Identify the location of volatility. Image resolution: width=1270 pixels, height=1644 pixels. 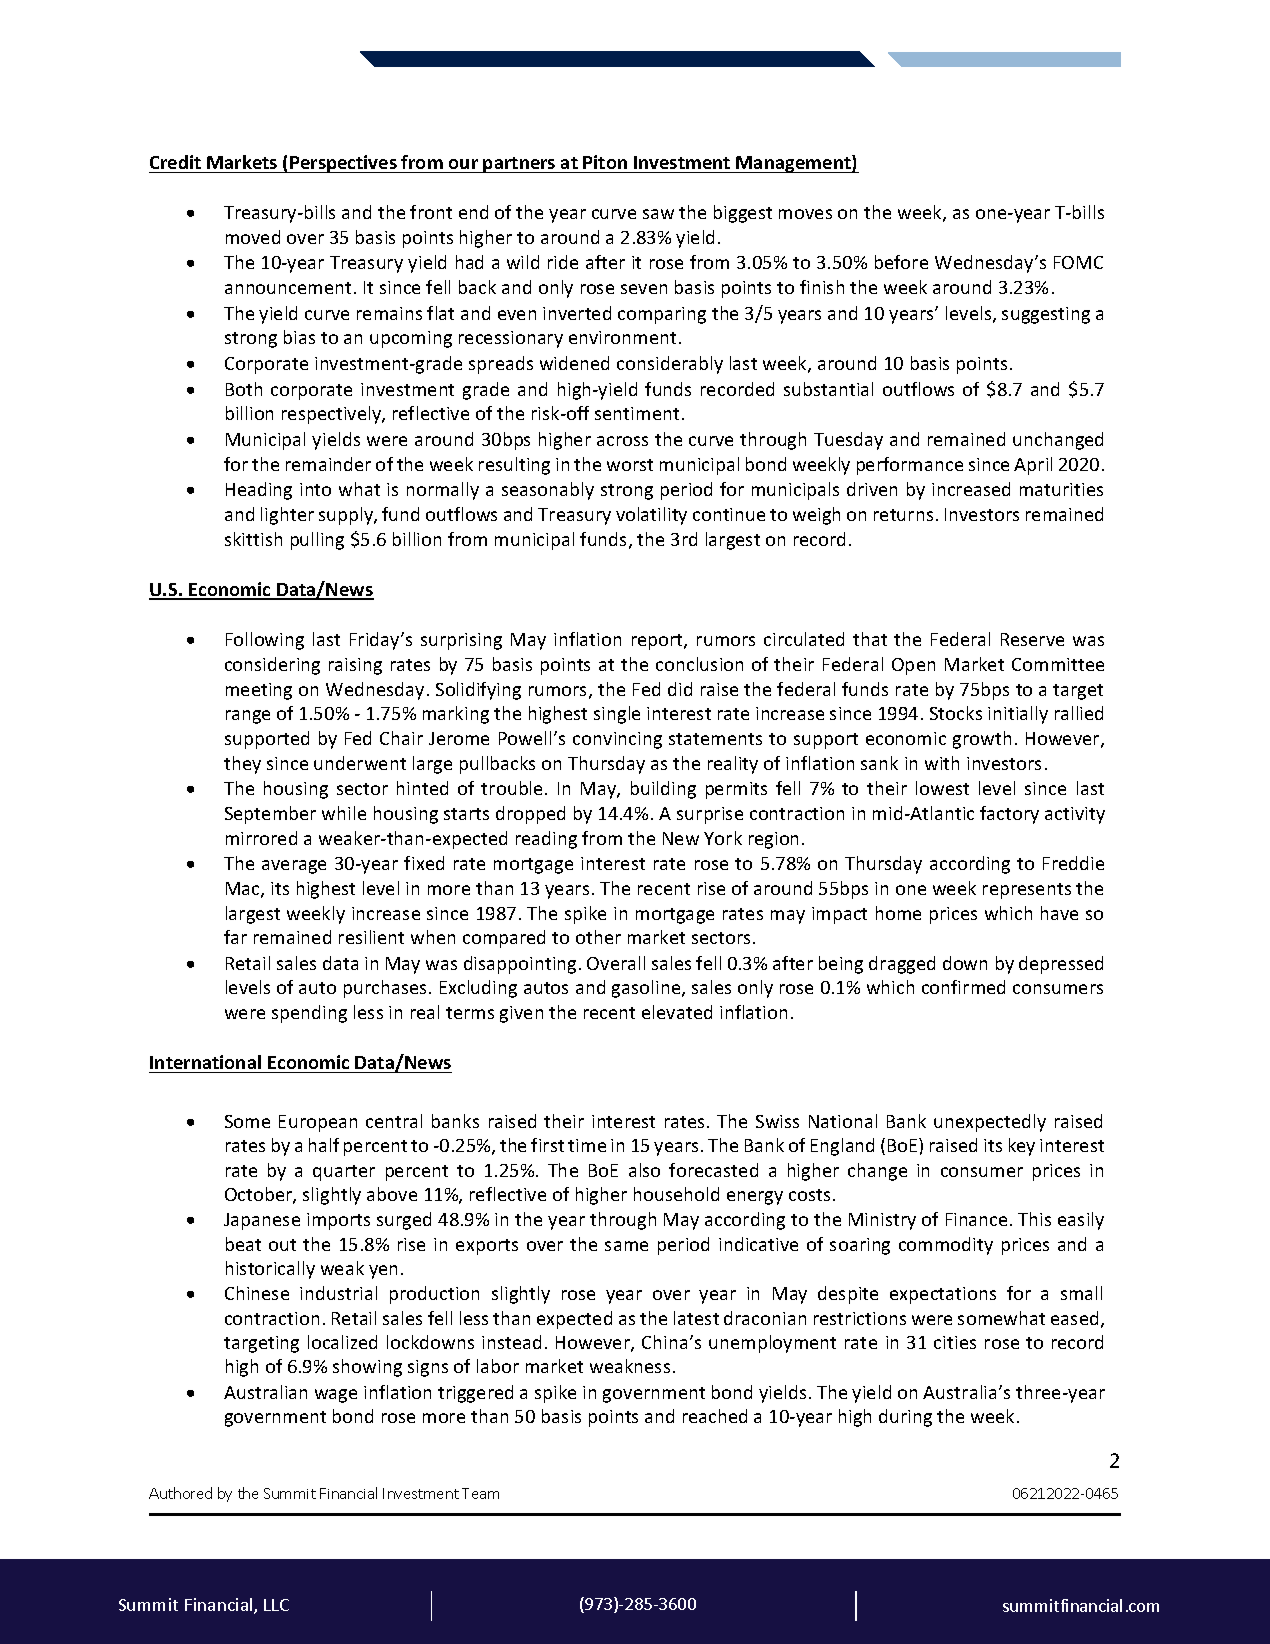
(651, 516).
